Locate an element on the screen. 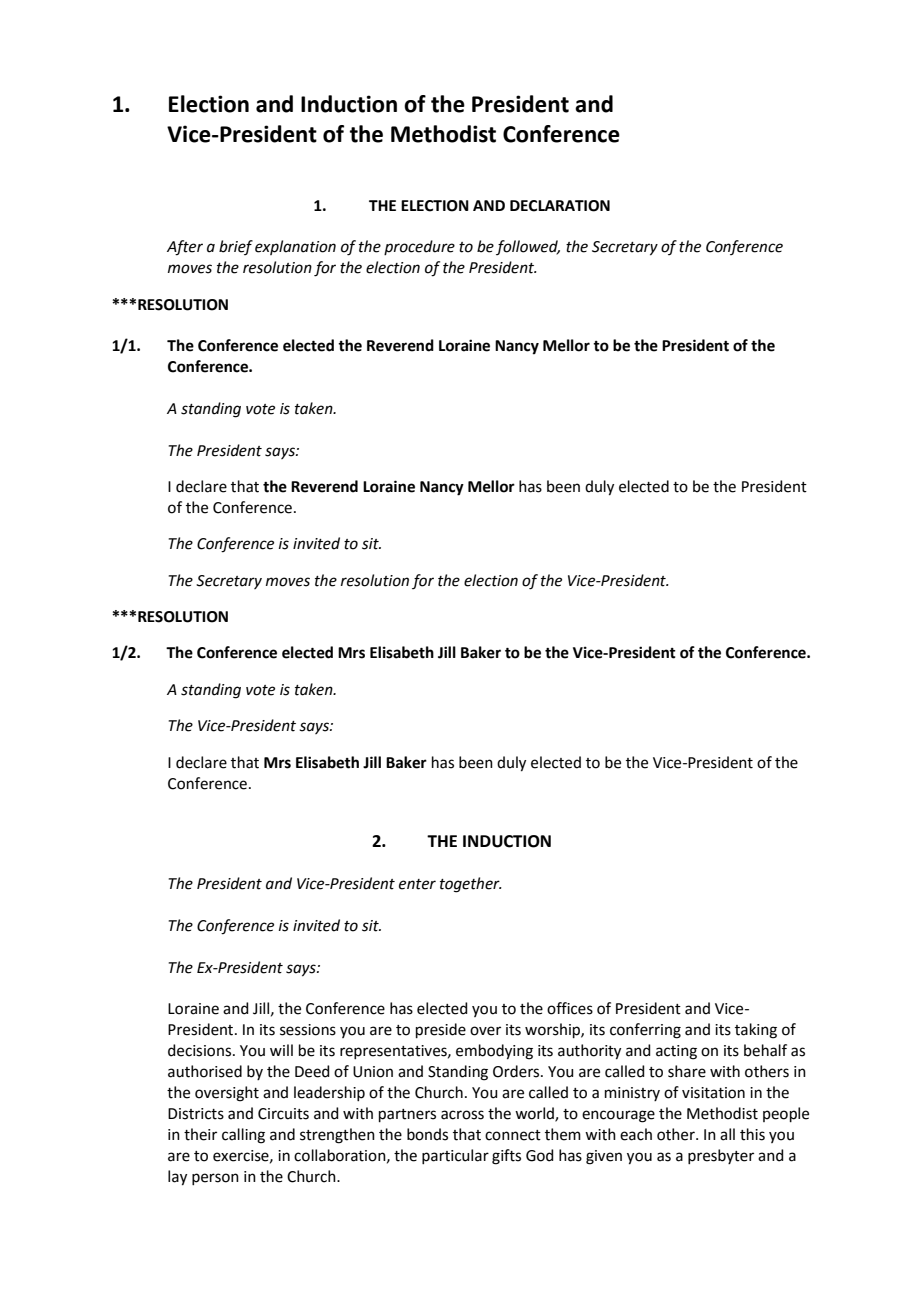 The width and height of the screenshot is (924, 1308). sessions is located at coordinates (308, 1030).
